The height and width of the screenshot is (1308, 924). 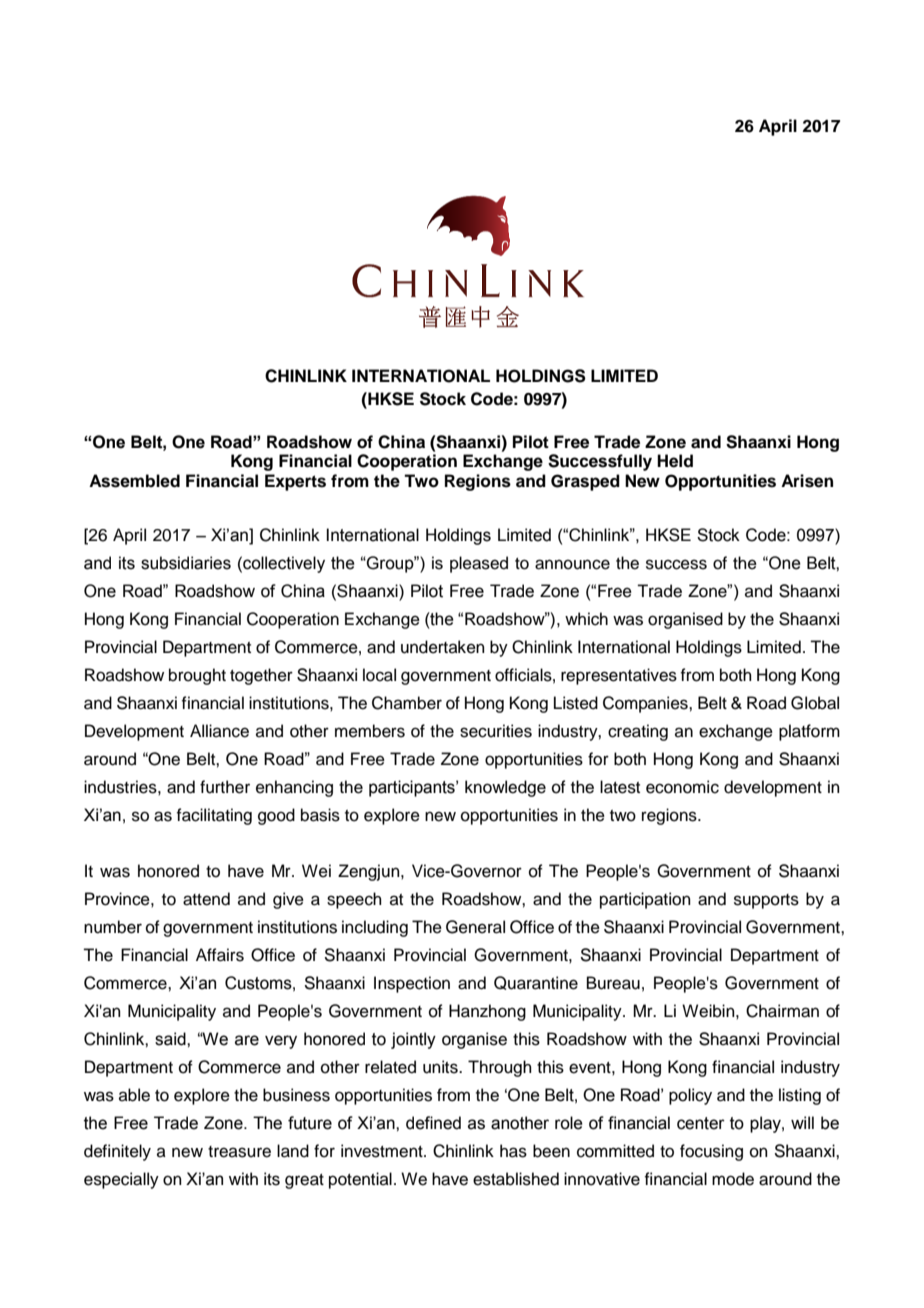 What do you see at coordinates (475, 927) in the screenshot?
I see `General` at bounding box center [475, 927].
